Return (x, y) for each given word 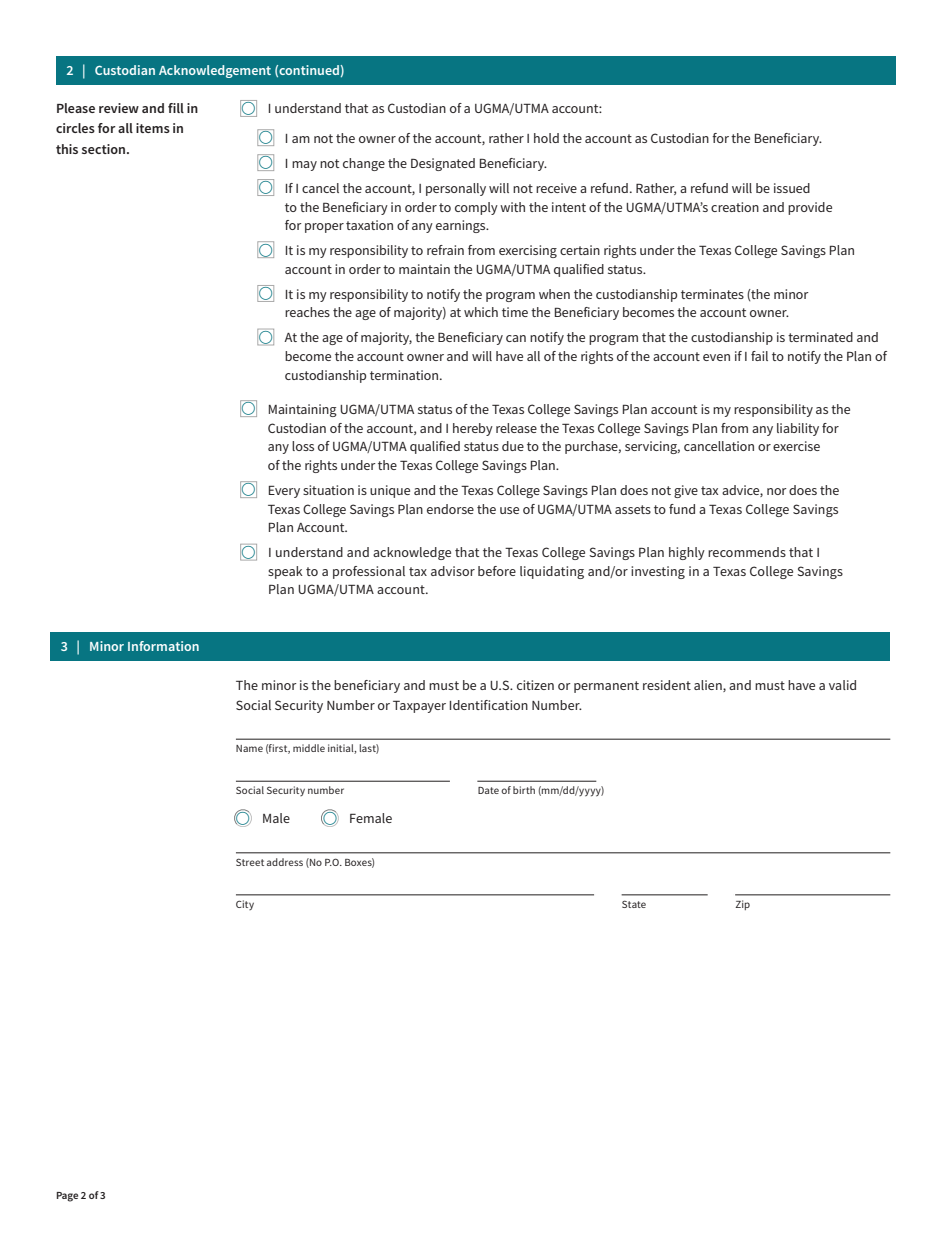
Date (488, 790)
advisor (453, 571)
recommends (747, 552)
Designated (443, 164)
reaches (307, 312)
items (153, 128)
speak (285, 572)
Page (67, 1197)
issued (792, 188)
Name (249, 748)
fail (759, 356)
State (634, 904)
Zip (742, 905)
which (481, 312)
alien (709, 686)
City (245, 905)
